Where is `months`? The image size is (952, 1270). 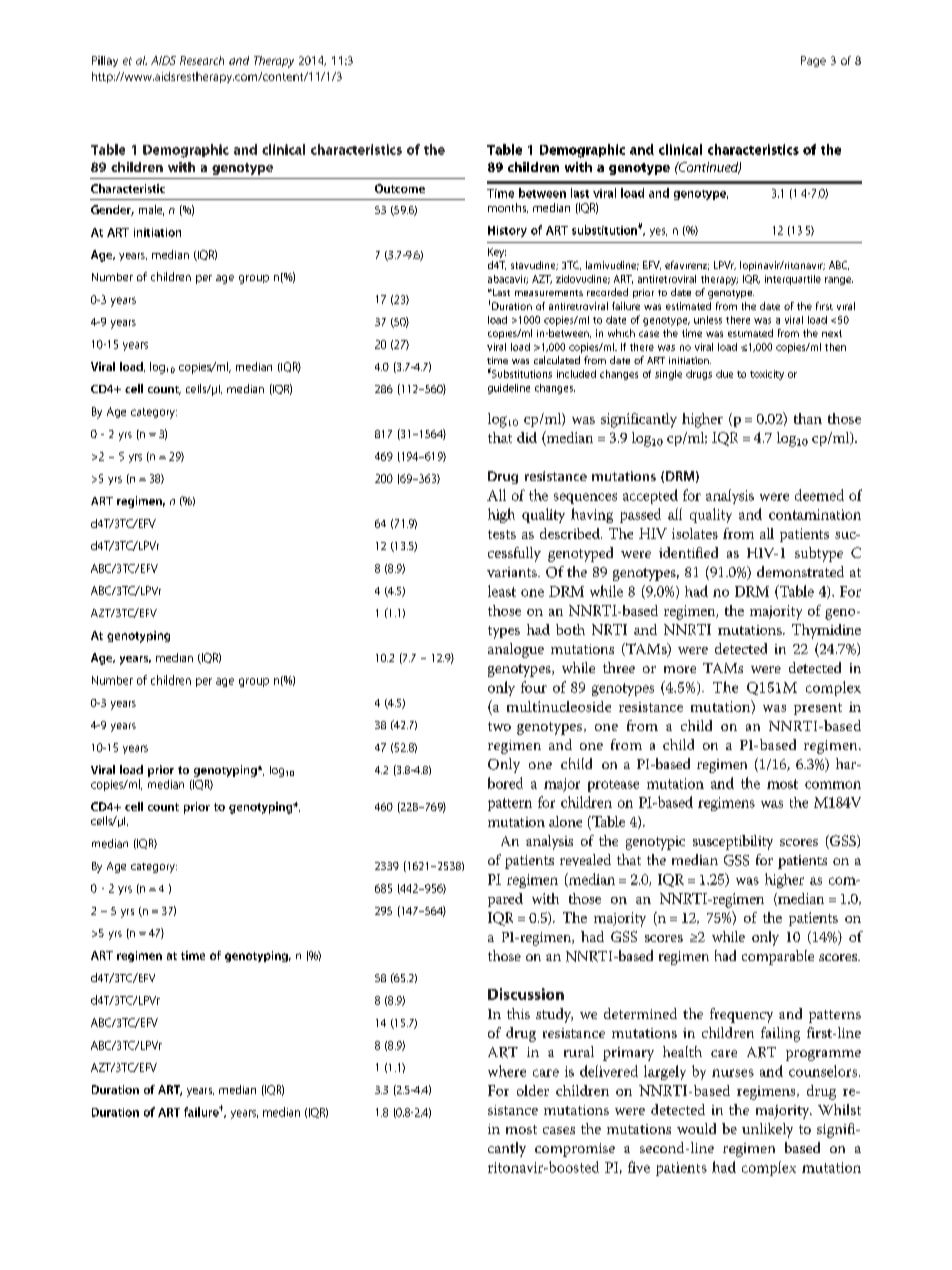
months is located at coordinates (508, 208).
